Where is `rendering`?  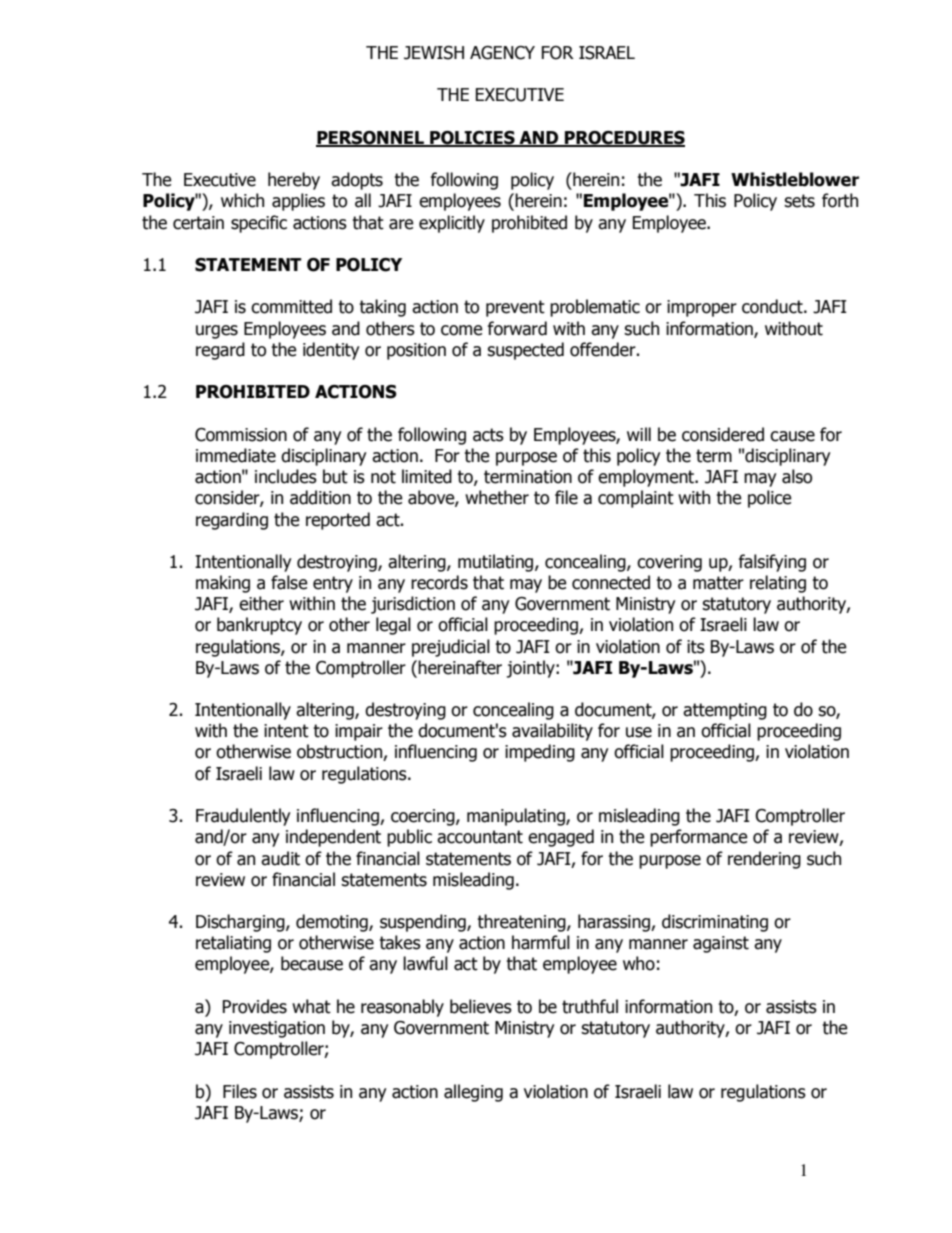 rendering is located at coordinates (764, 860).
